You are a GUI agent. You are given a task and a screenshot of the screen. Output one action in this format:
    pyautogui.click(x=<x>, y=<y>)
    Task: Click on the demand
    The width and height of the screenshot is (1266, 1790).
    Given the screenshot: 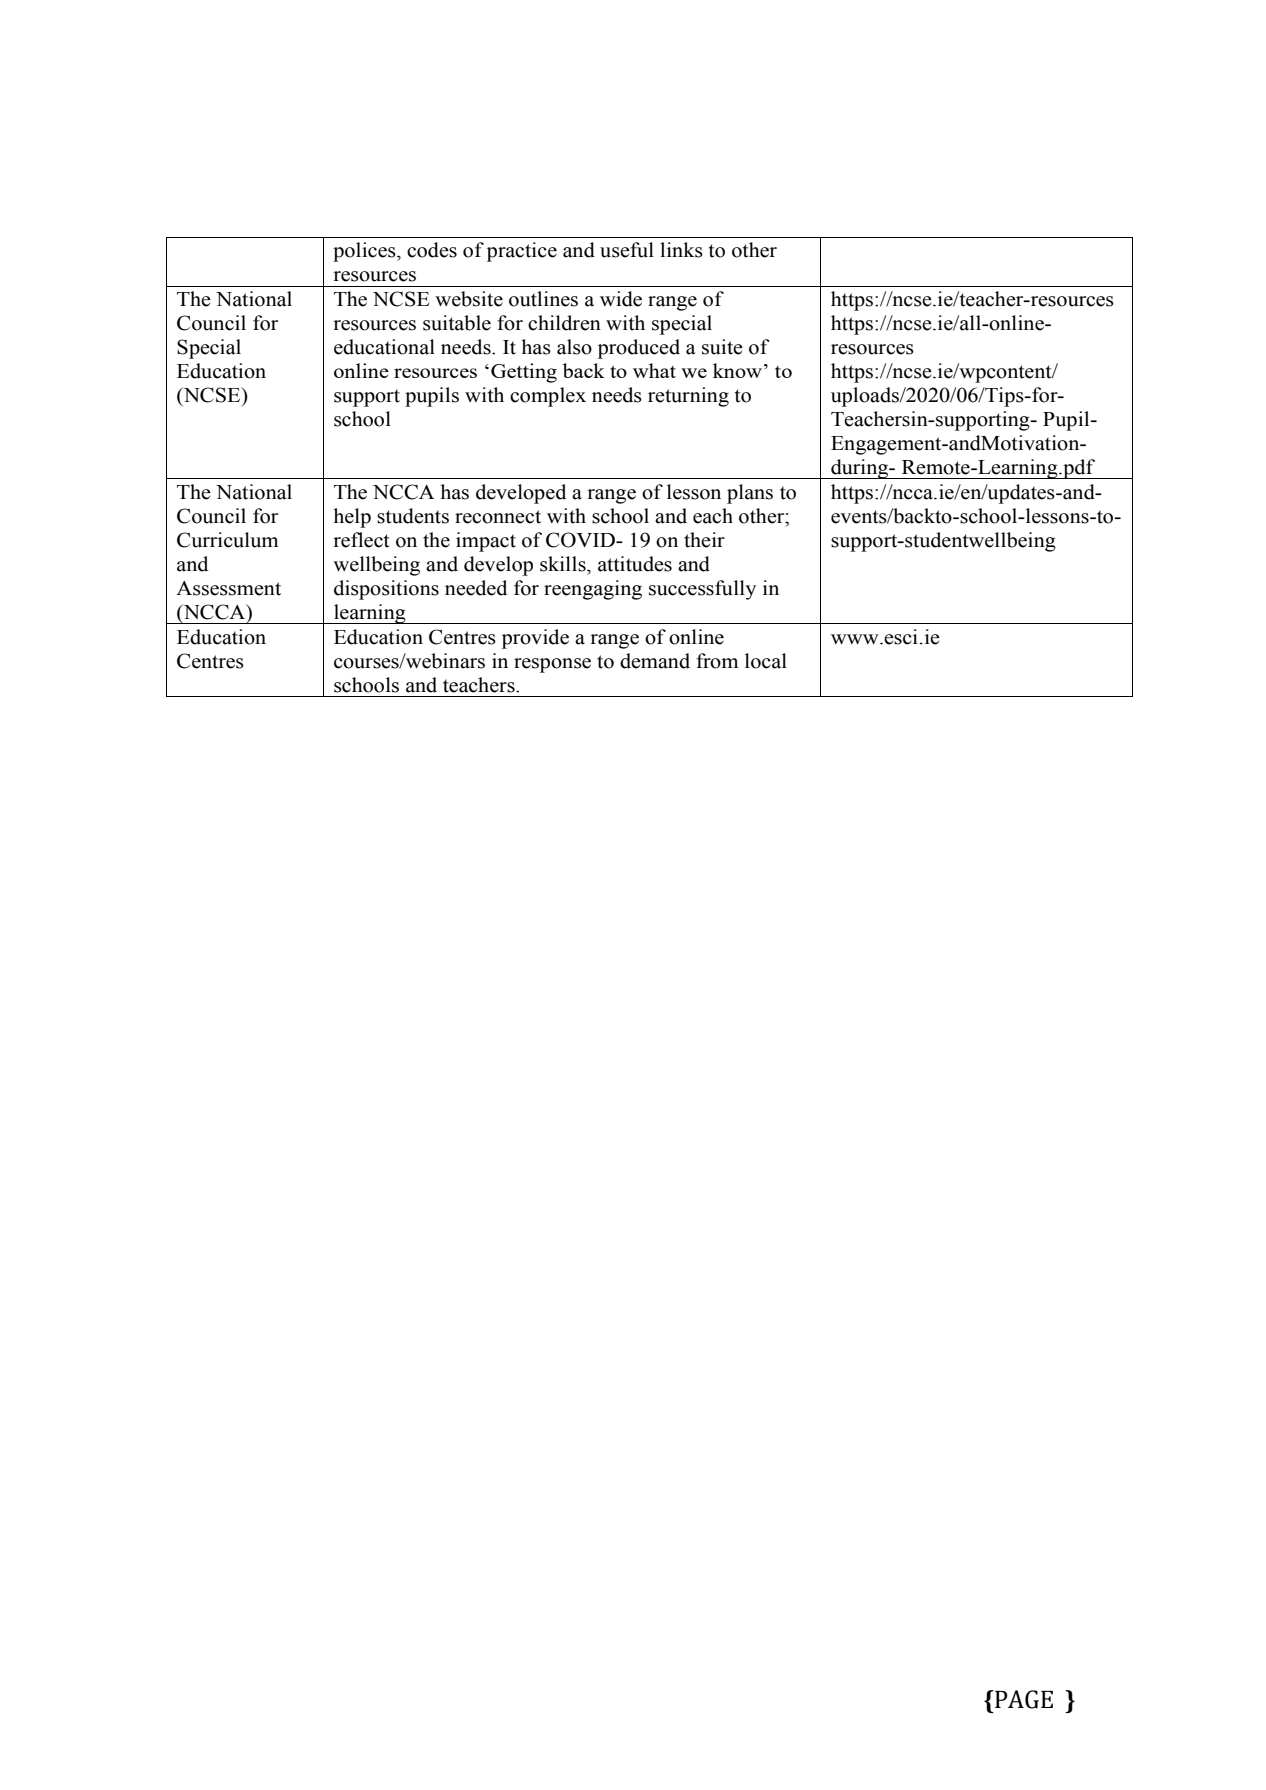 What is the action you would take?
    pyautogui.click(x=655, y=661)
